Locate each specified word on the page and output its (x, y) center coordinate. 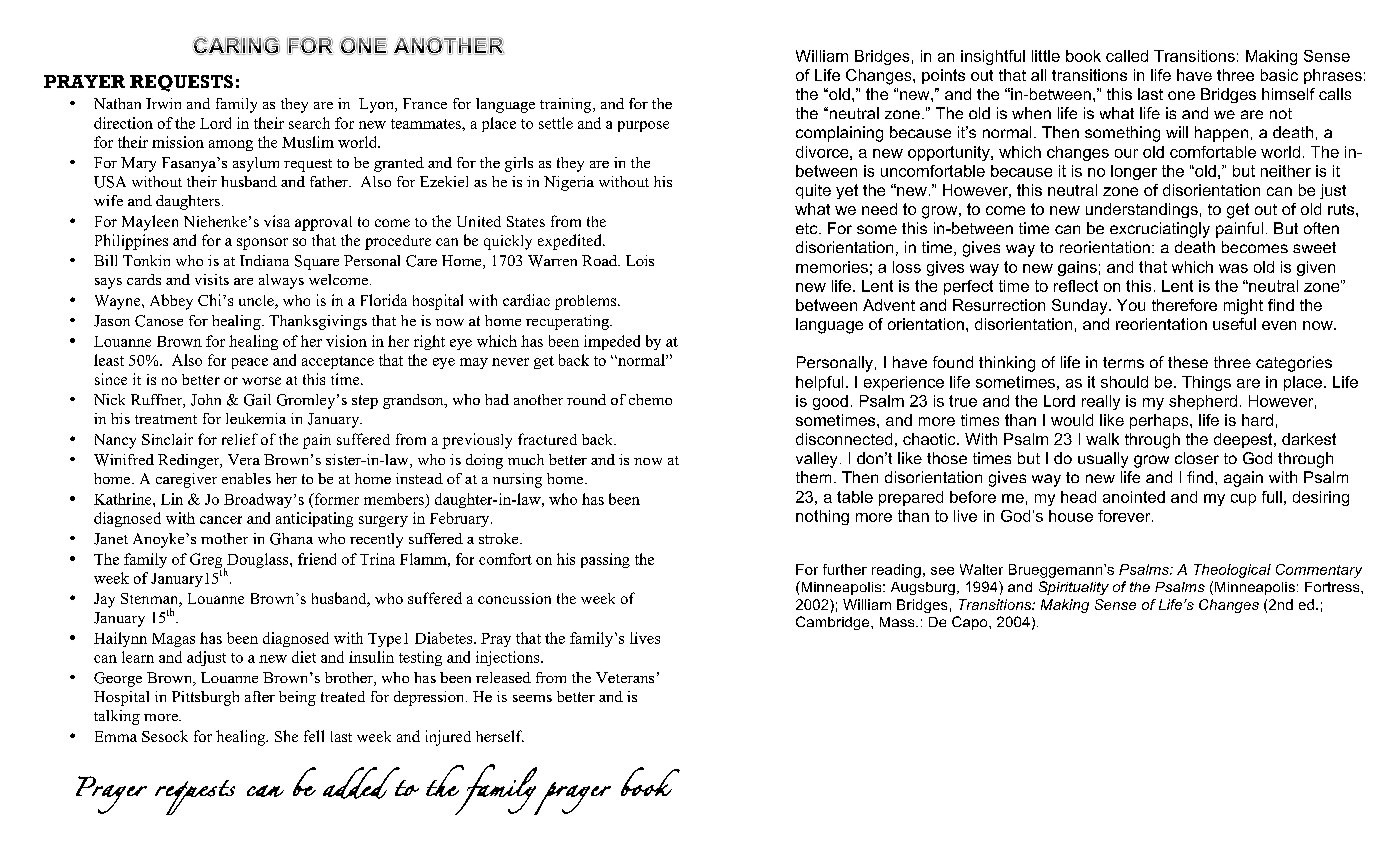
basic (1279, 75)
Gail (257, 400)
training (567, 105)
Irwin (163, 103)
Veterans (625, 677)
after (260, 696)
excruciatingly (1160, 230)
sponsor (262, 244)
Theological (1232, 571)
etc (808, 228)
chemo (650, 399)
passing (605, 560)
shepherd (1203, 402)
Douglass (259, 560)
